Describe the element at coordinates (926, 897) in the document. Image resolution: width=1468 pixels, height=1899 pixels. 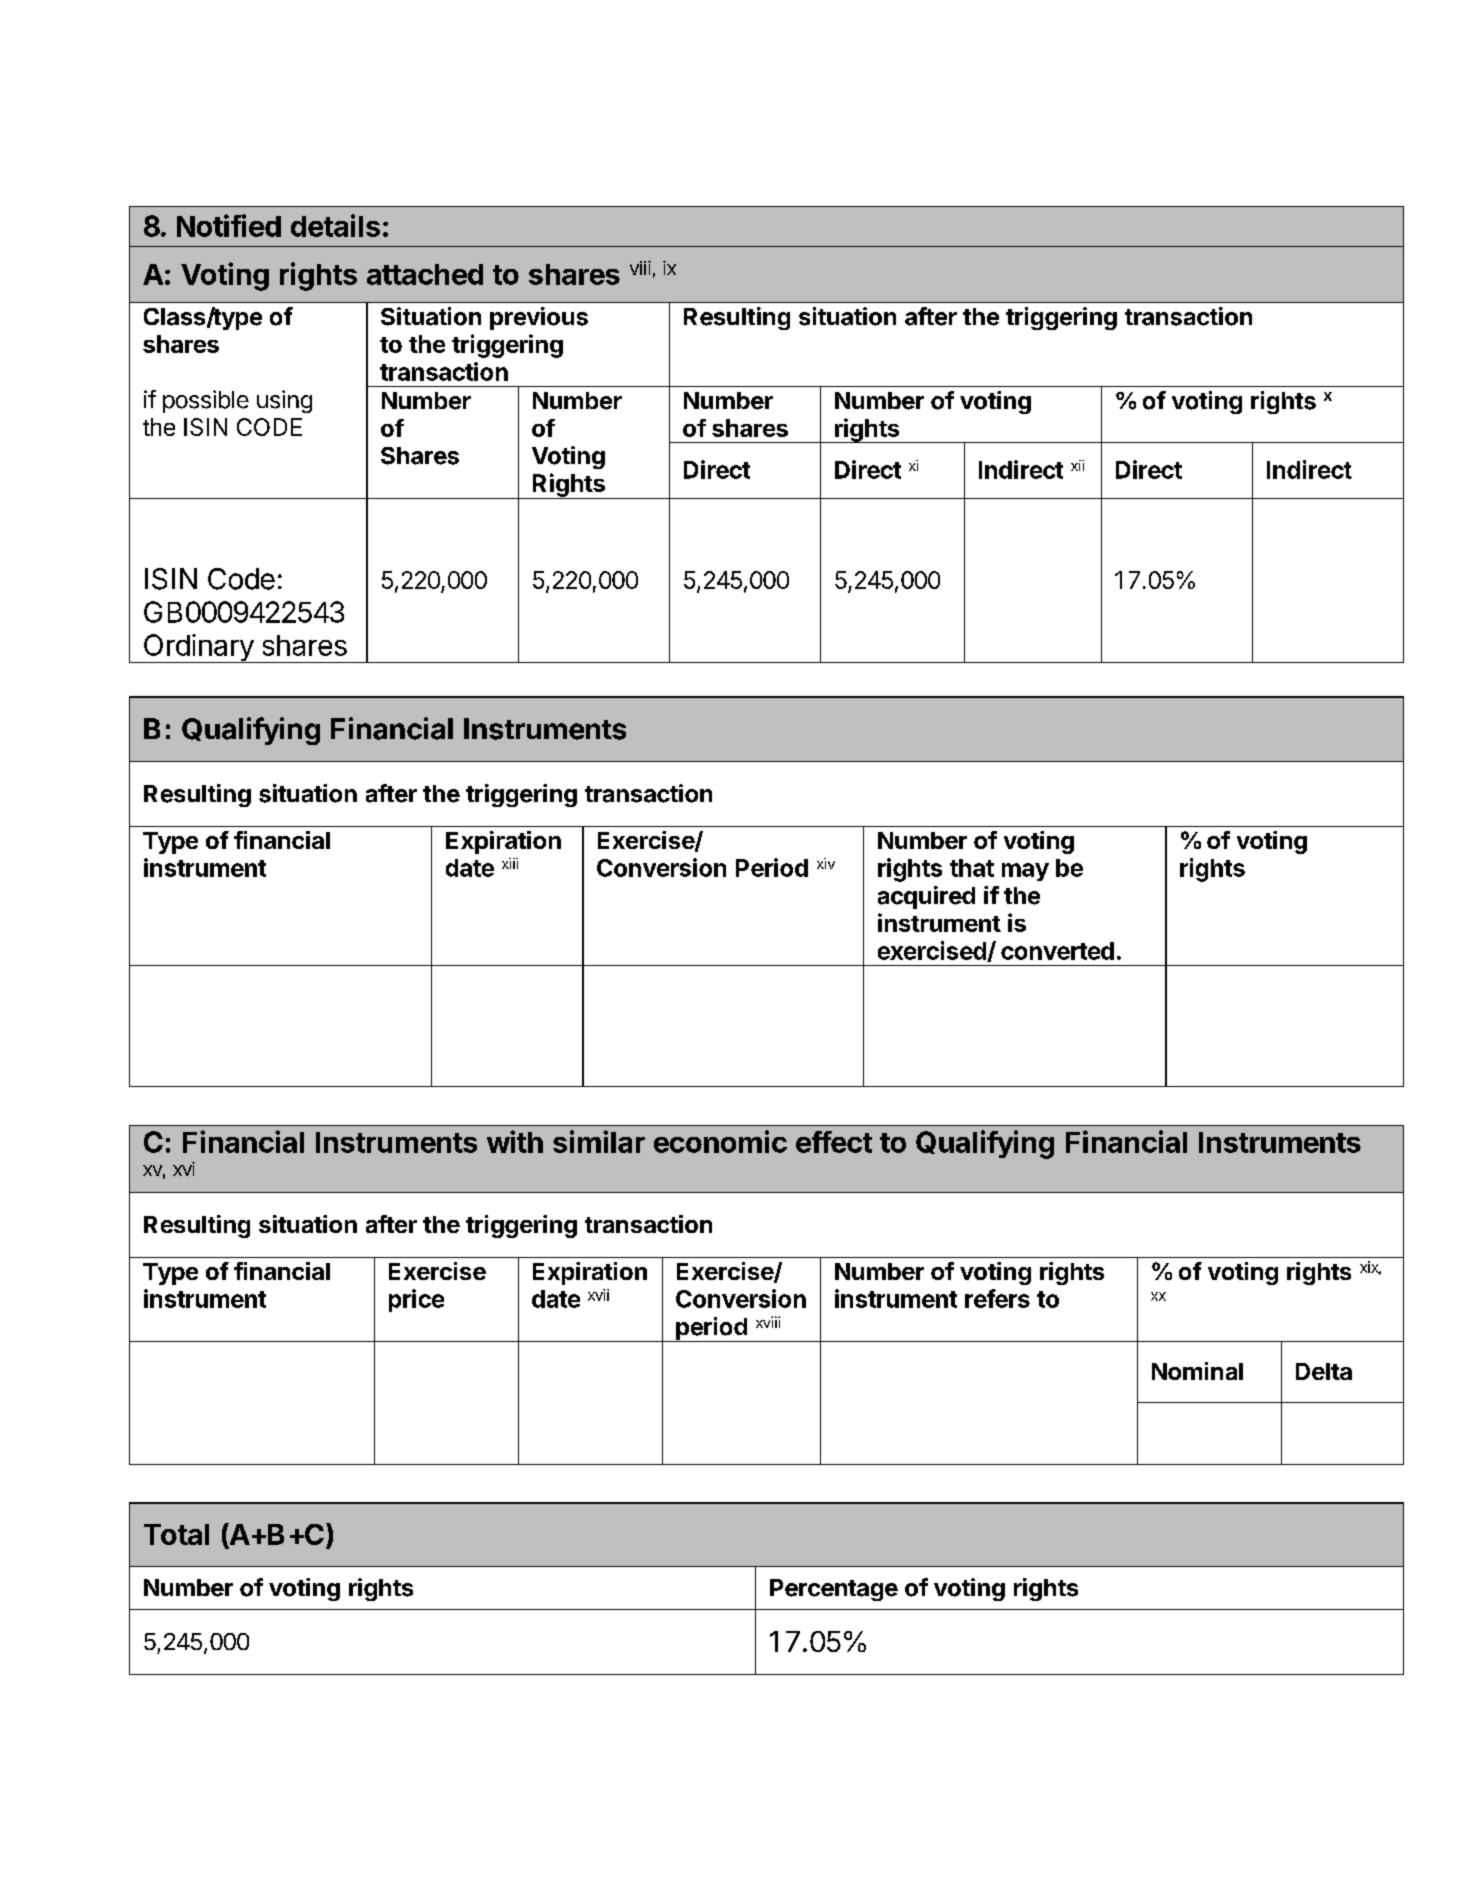
I see `acquired` at that location.
